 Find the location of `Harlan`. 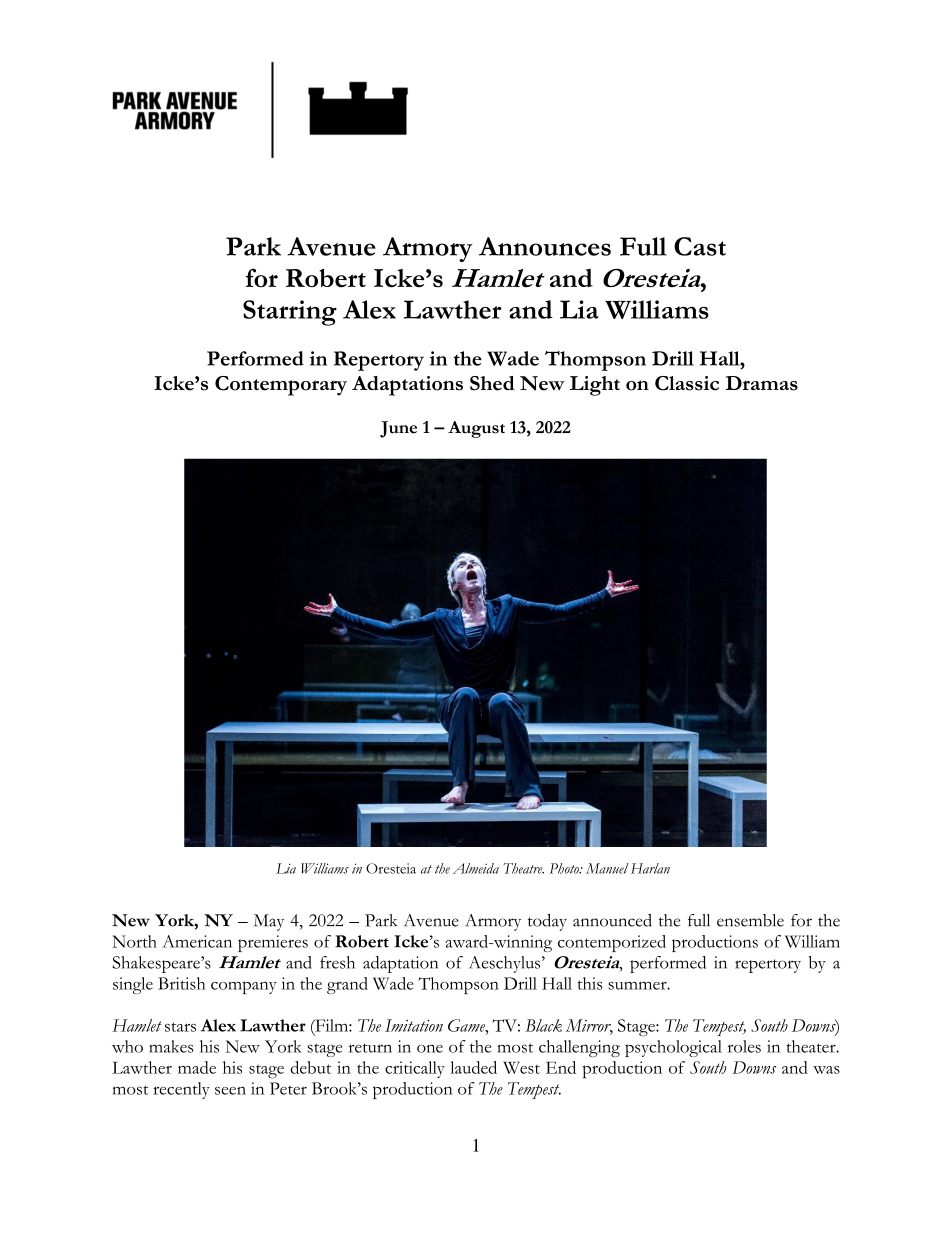

Harlan is located at coordinates (650, 868).
